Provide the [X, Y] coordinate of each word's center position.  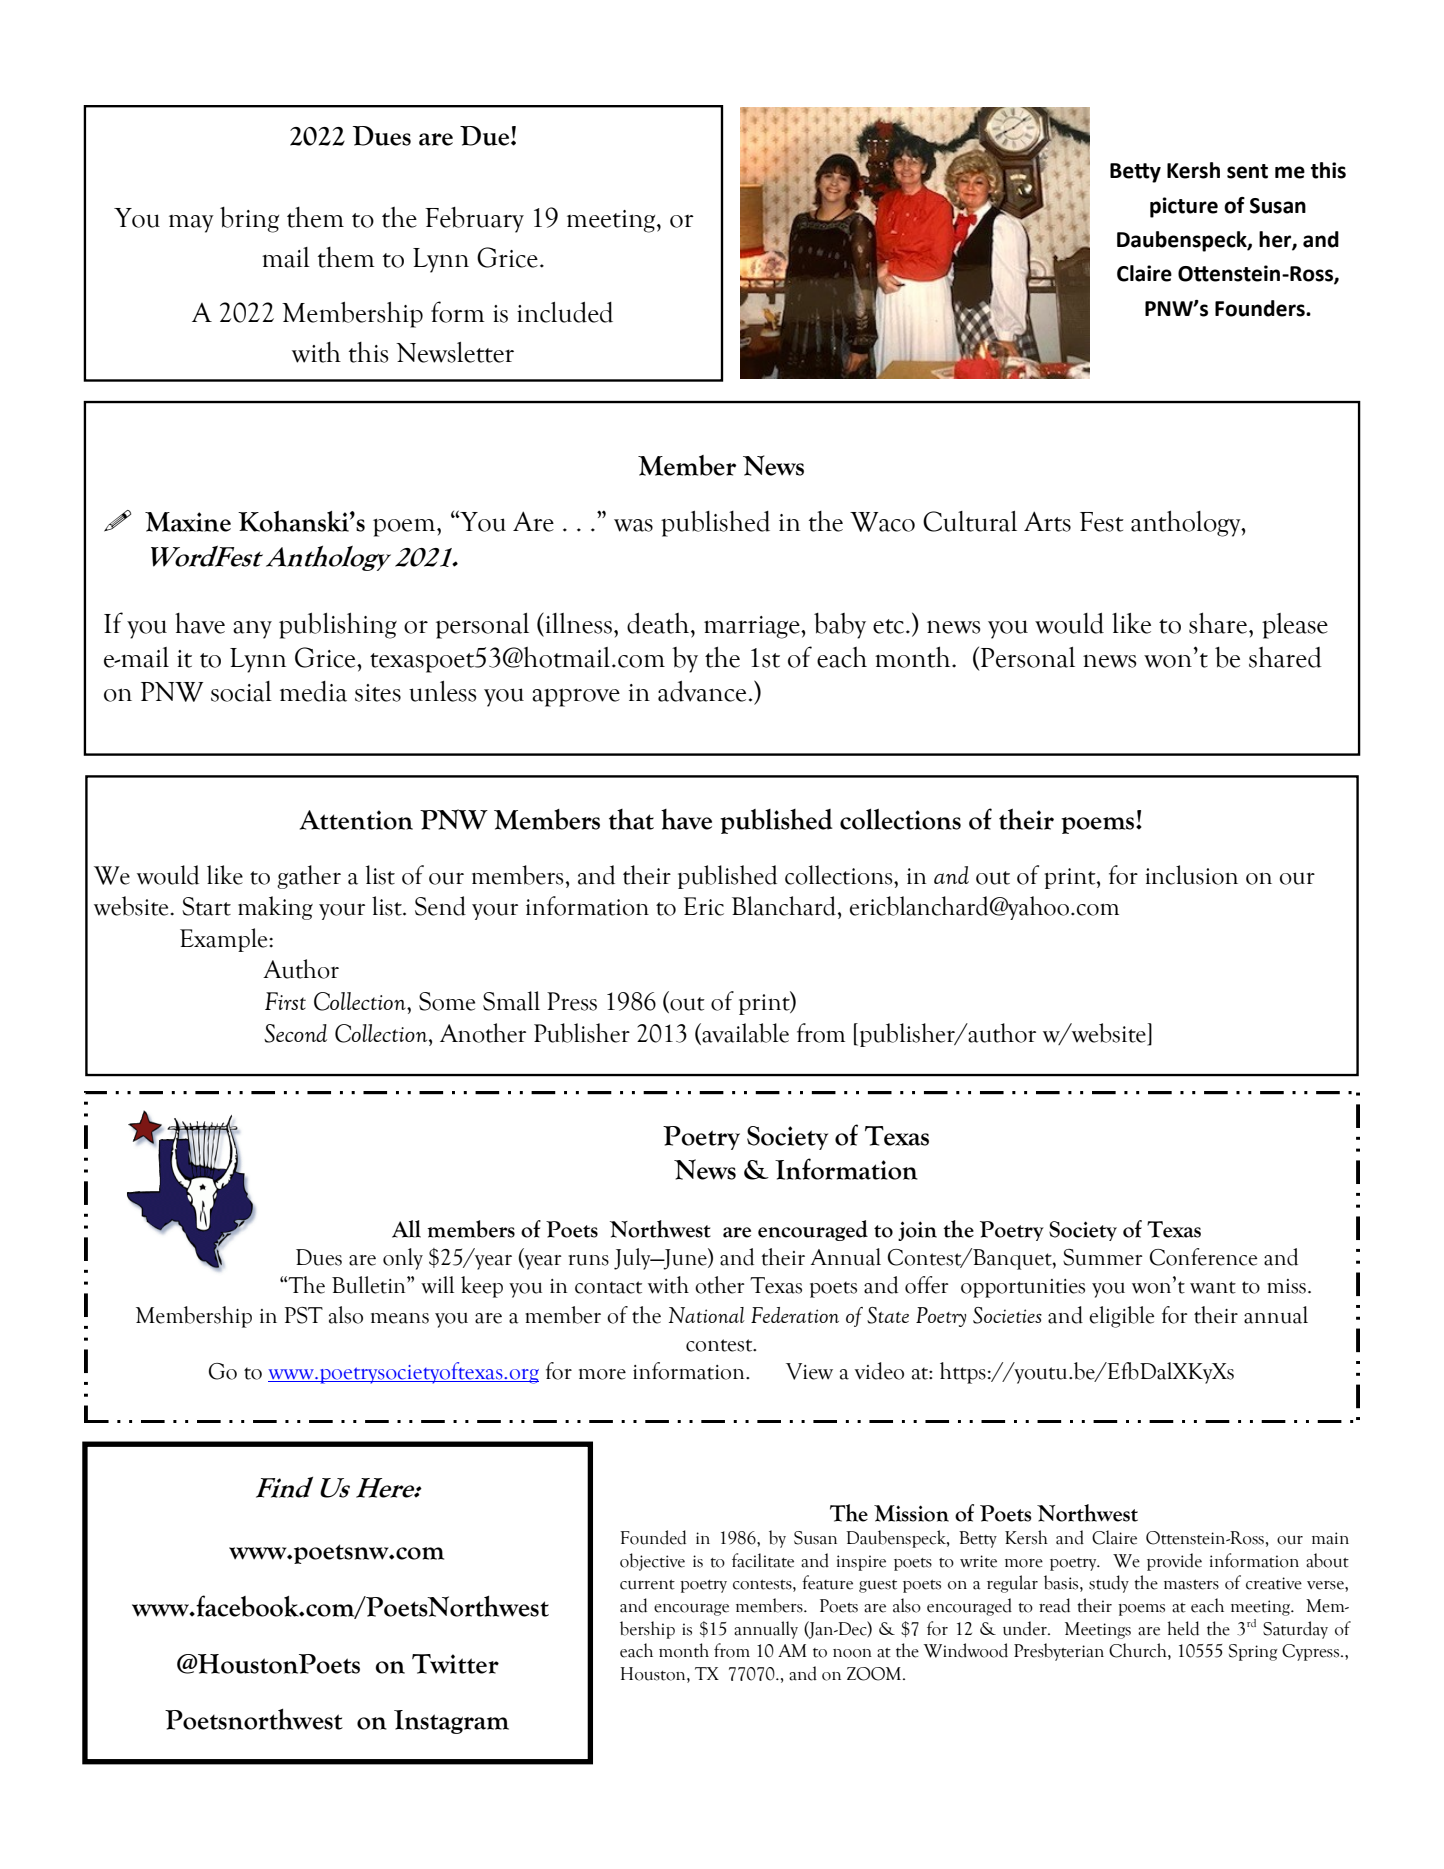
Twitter [455, 1664]
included [565, 312]
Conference [1203, 1257]
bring [249, 220]
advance [702, 691]
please [1295, 626]
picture [1184, 207]
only [403, 1259]
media [313, 691]
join [917, 1231]
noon [852, 1653]
